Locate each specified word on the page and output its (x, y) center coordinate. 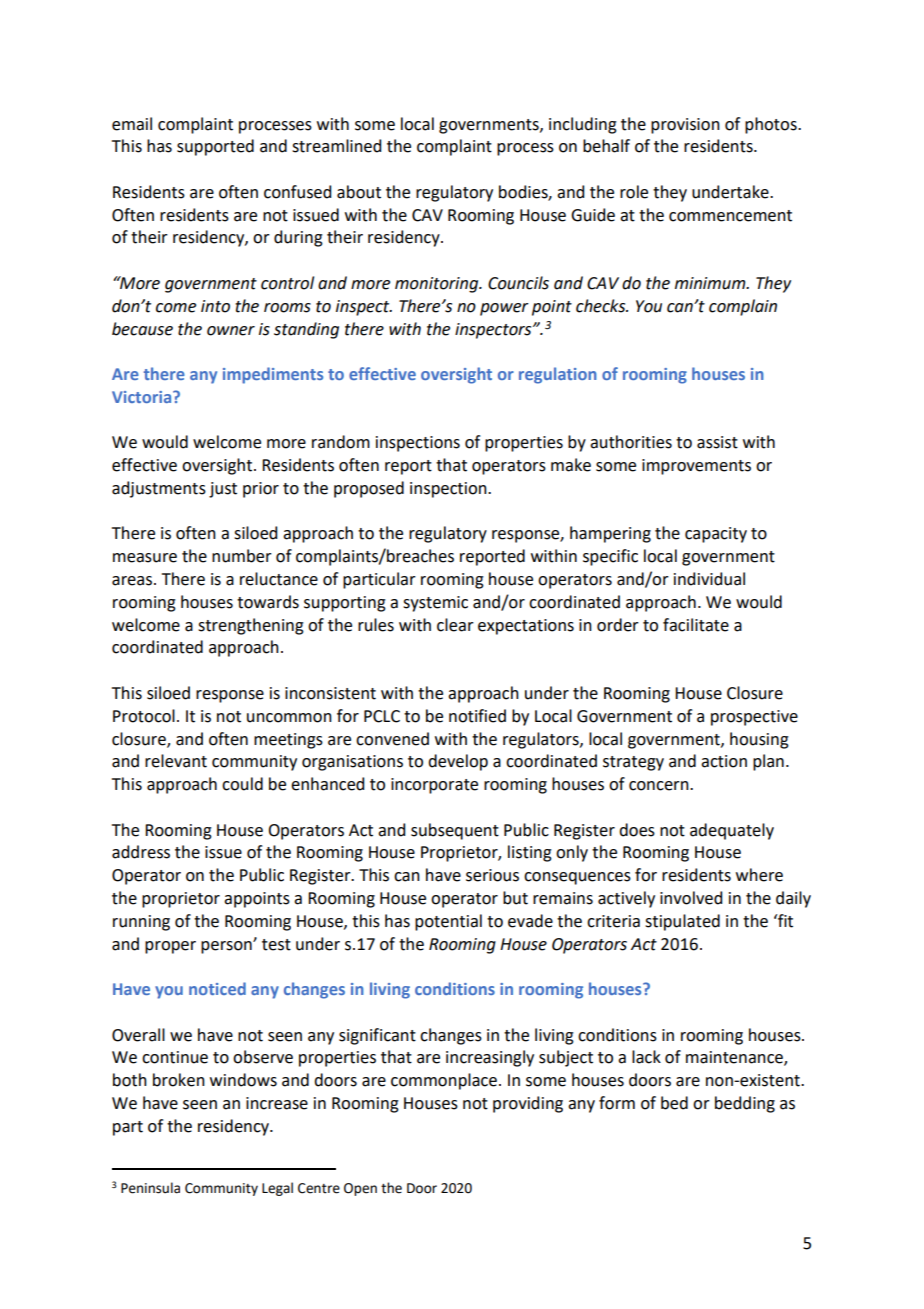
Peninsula (150, 1188)
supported (215, 147)
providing (528, 1104)
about (359, 192)
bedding (745, 1104)
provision (685, 126)
